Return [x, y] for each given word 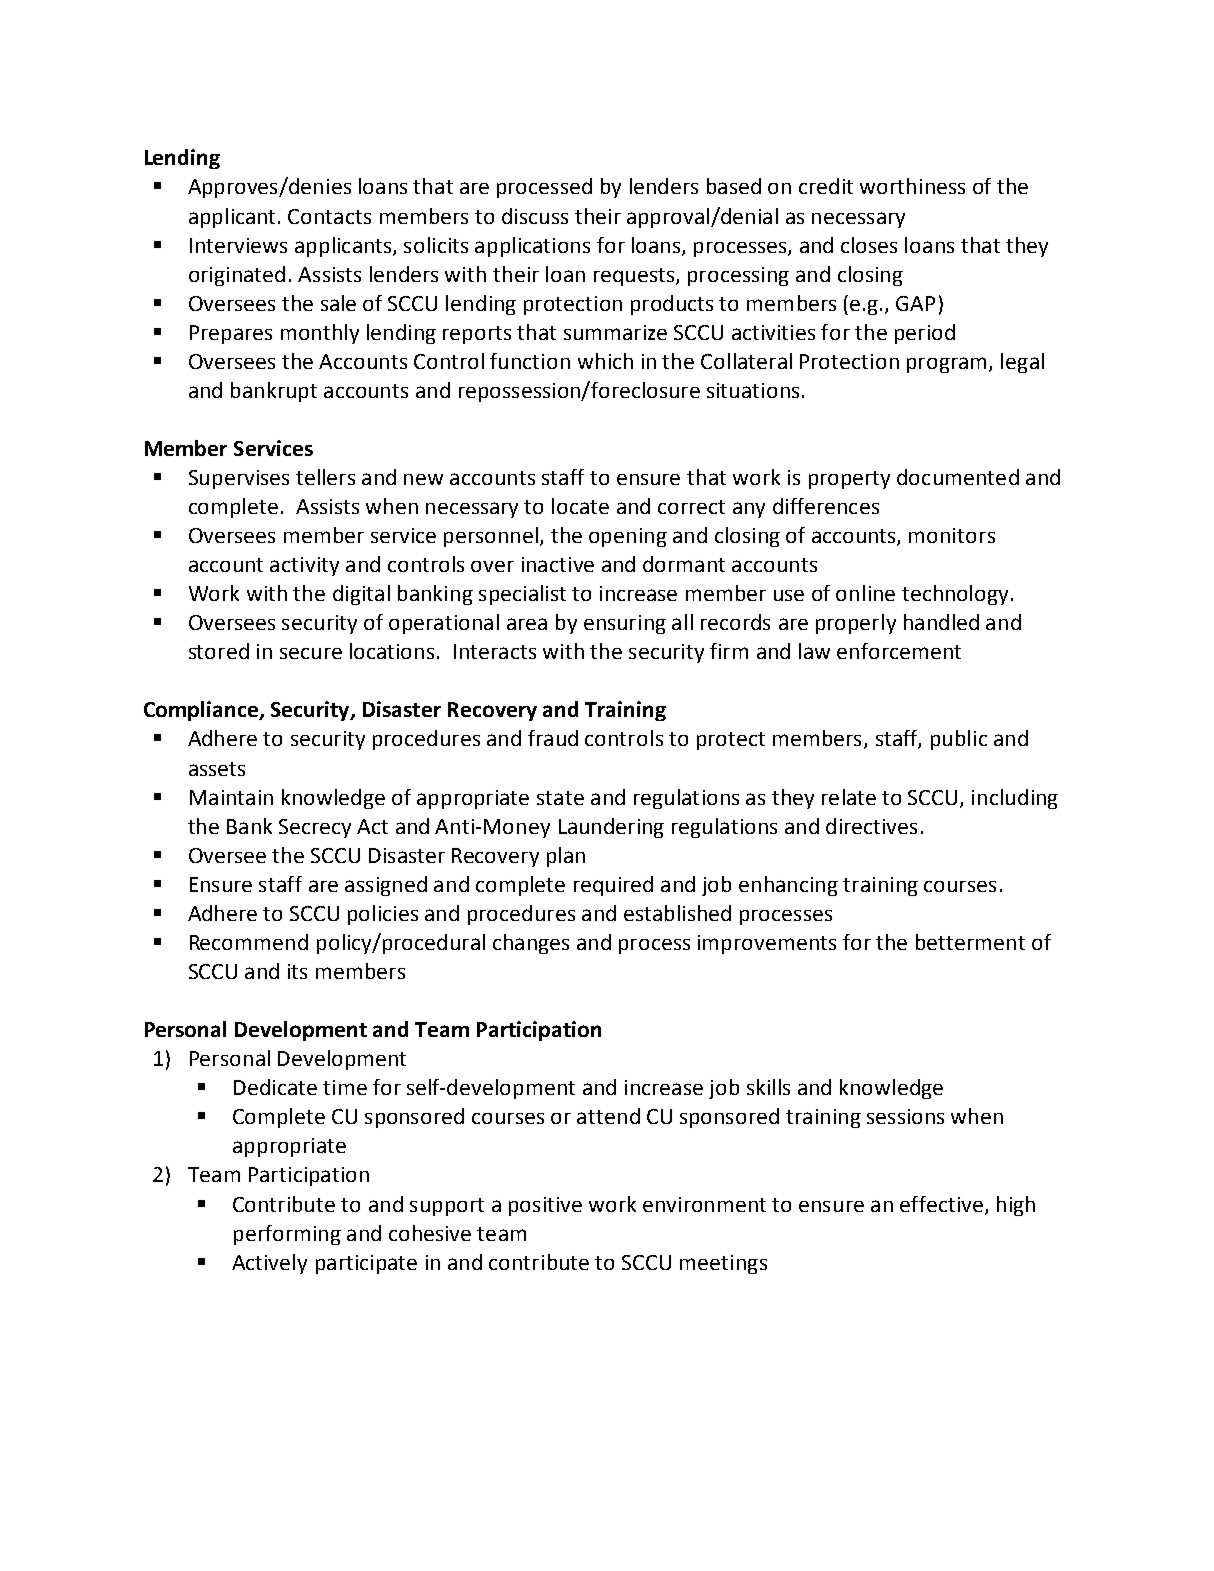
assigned [386, 886]
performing [287, 1235]
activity [304, 566]
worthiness [912, 186]
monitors [952, 535]
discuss [535, 216]
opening [628, 537]
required [613, 886]
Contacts [329, 216]
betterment [970, 942]
